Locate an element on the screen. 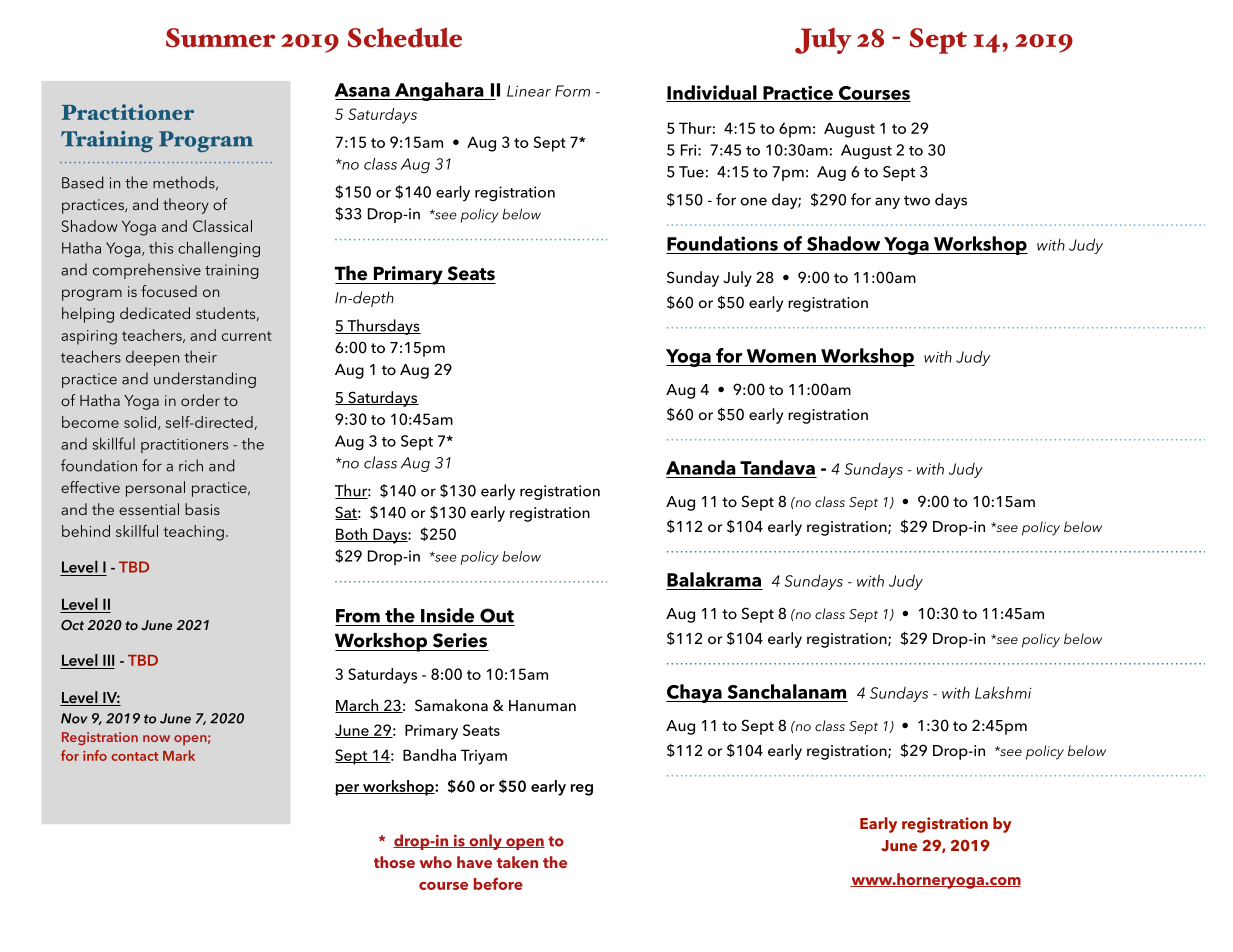  dedicated is located at coordinates (155, 313).
